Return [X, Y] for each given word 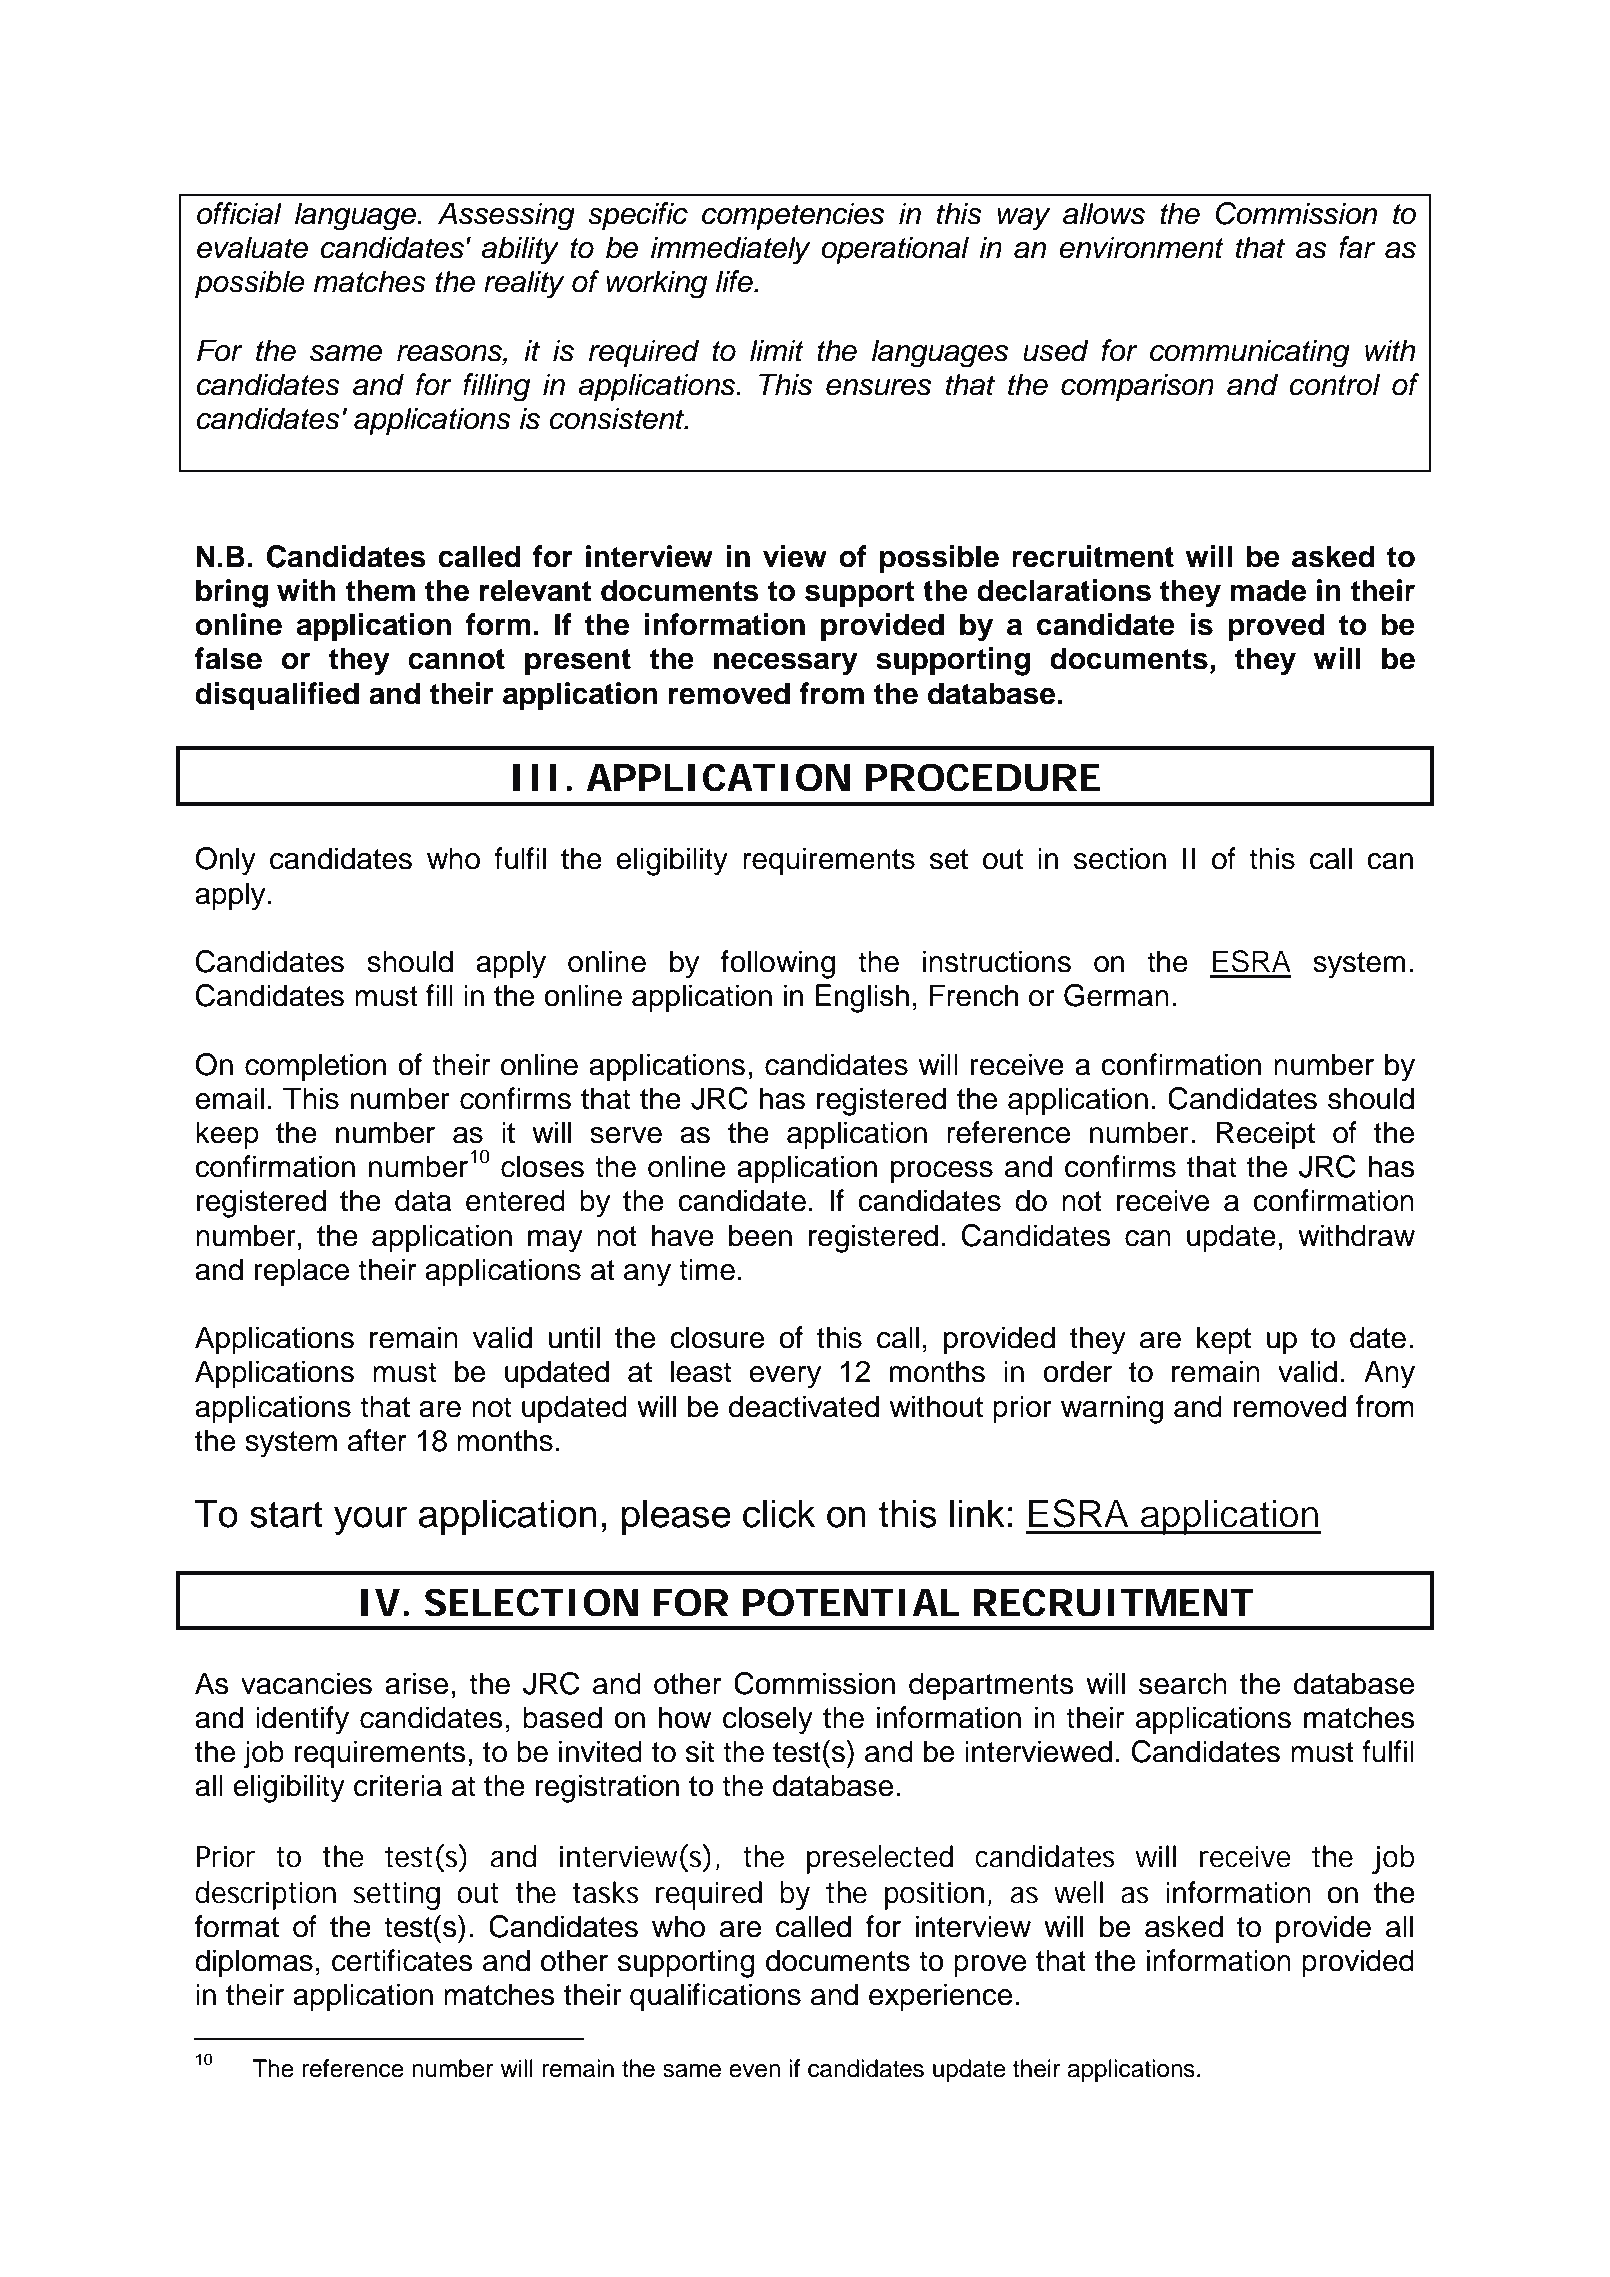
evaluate [252, 247]
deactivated [804, 1406]
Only [225, 861]
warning [1112, 1409]
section [1120, 858]
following [778, 964]
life [735, 281]
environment [1141, 247]
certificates [402, 1960]
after [377, 1440]
